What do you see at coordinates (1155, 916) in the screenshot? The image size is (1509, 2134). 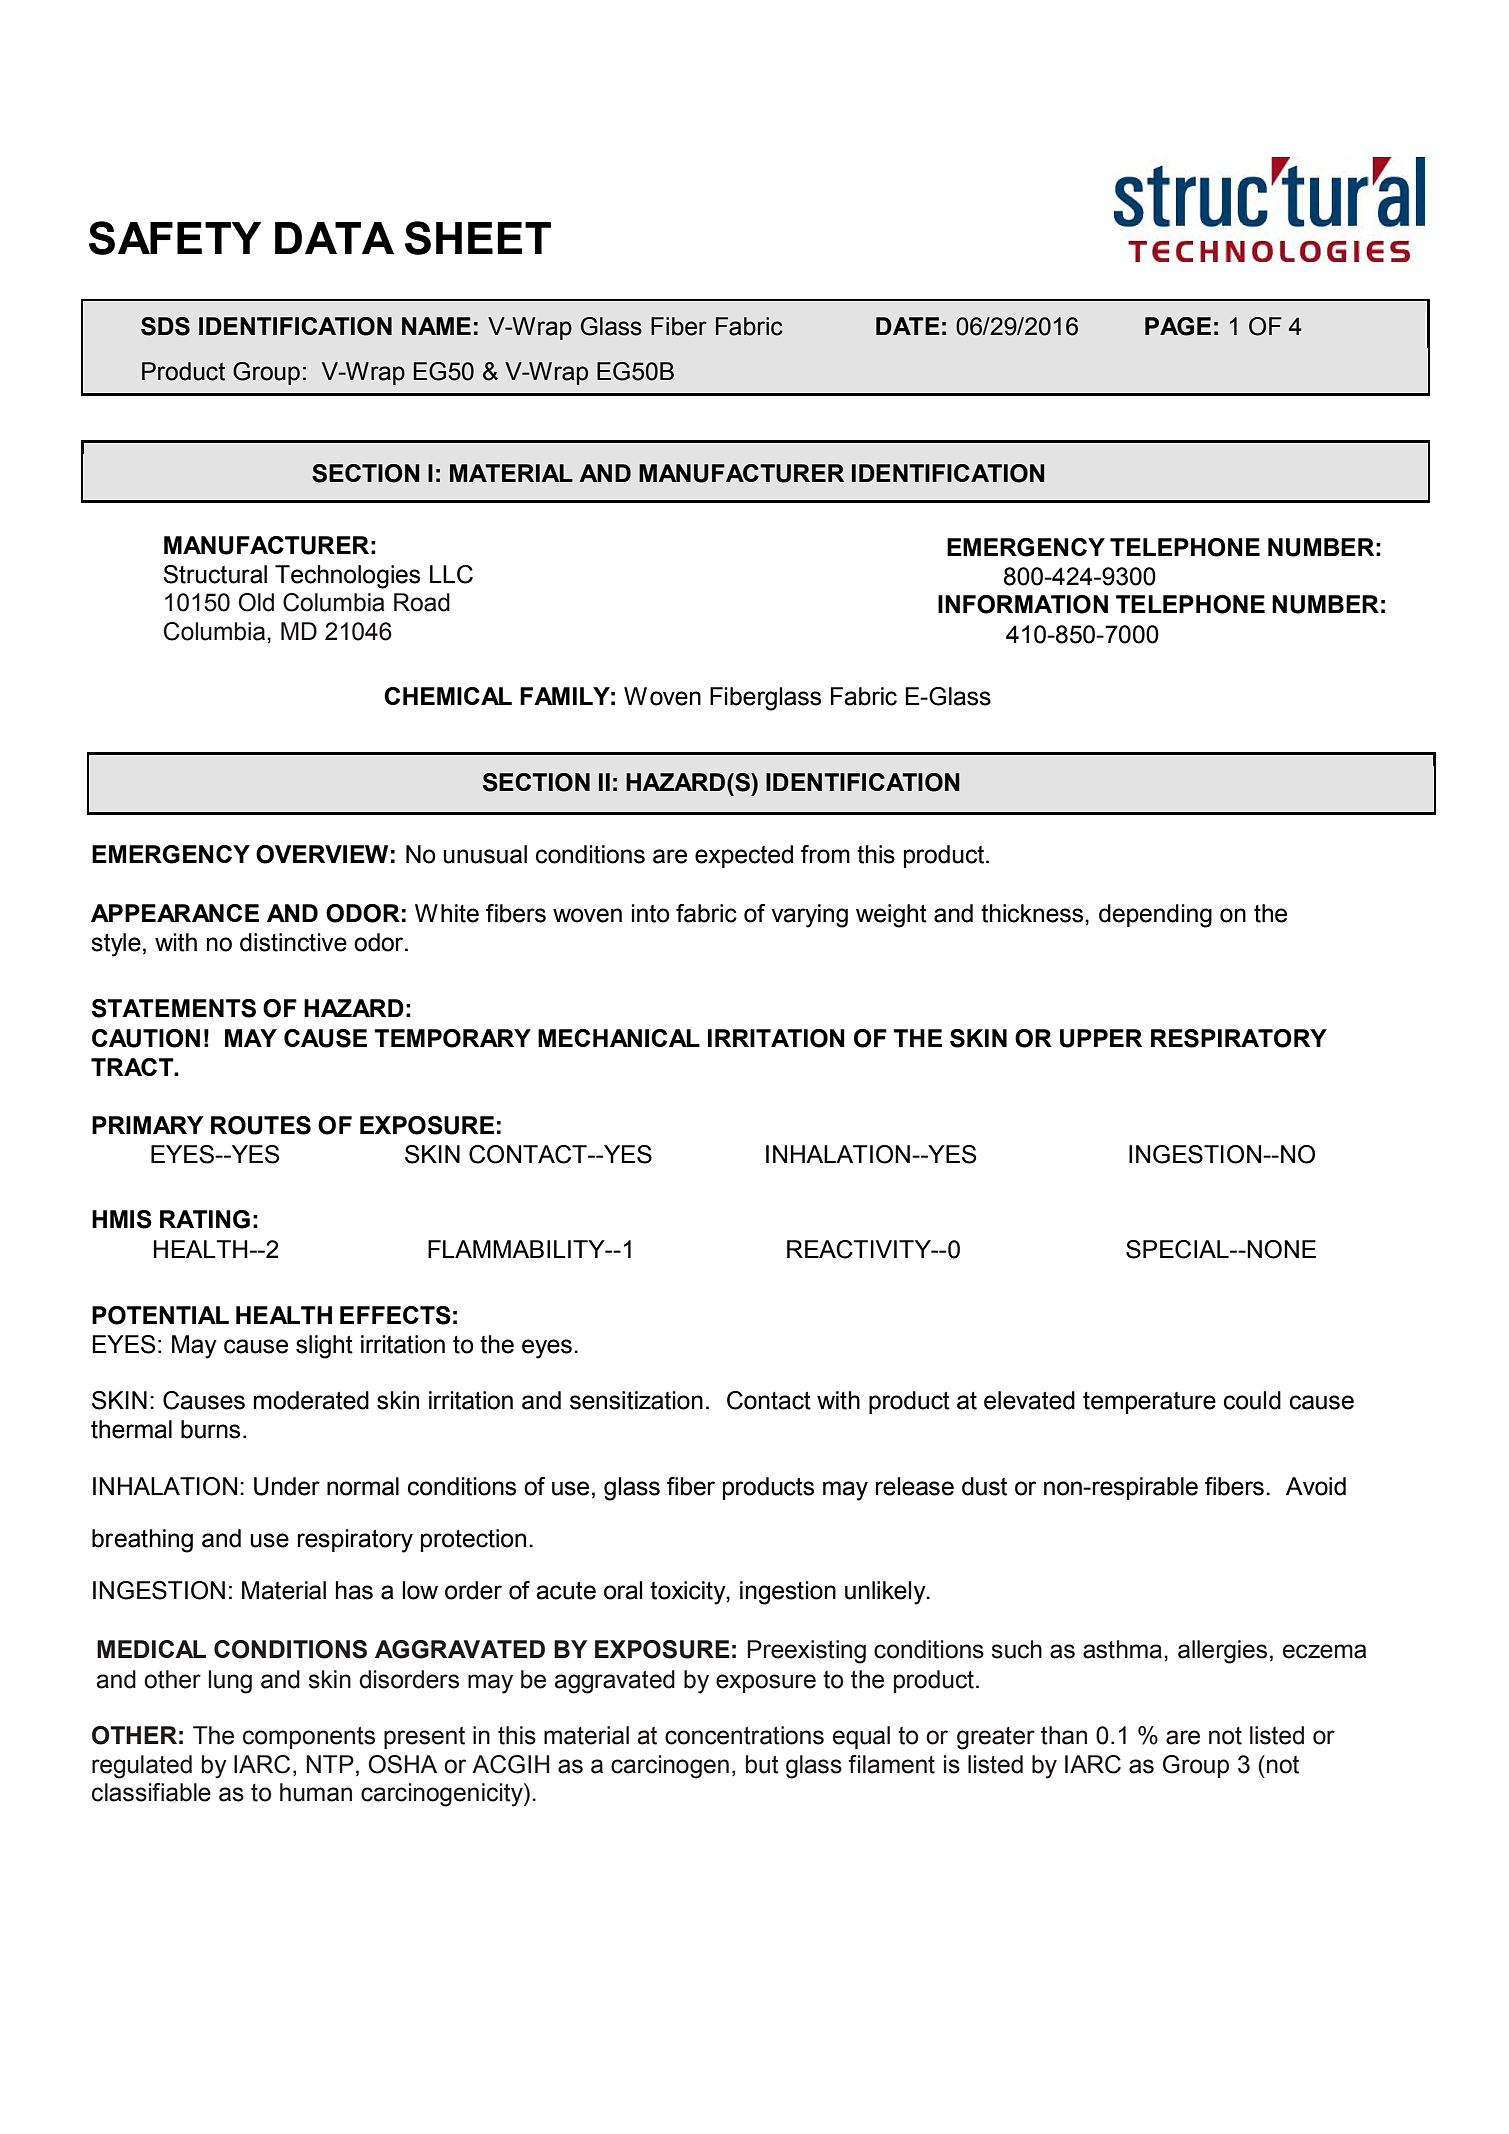 I see `depending` at bounding box center [1155, 916].
